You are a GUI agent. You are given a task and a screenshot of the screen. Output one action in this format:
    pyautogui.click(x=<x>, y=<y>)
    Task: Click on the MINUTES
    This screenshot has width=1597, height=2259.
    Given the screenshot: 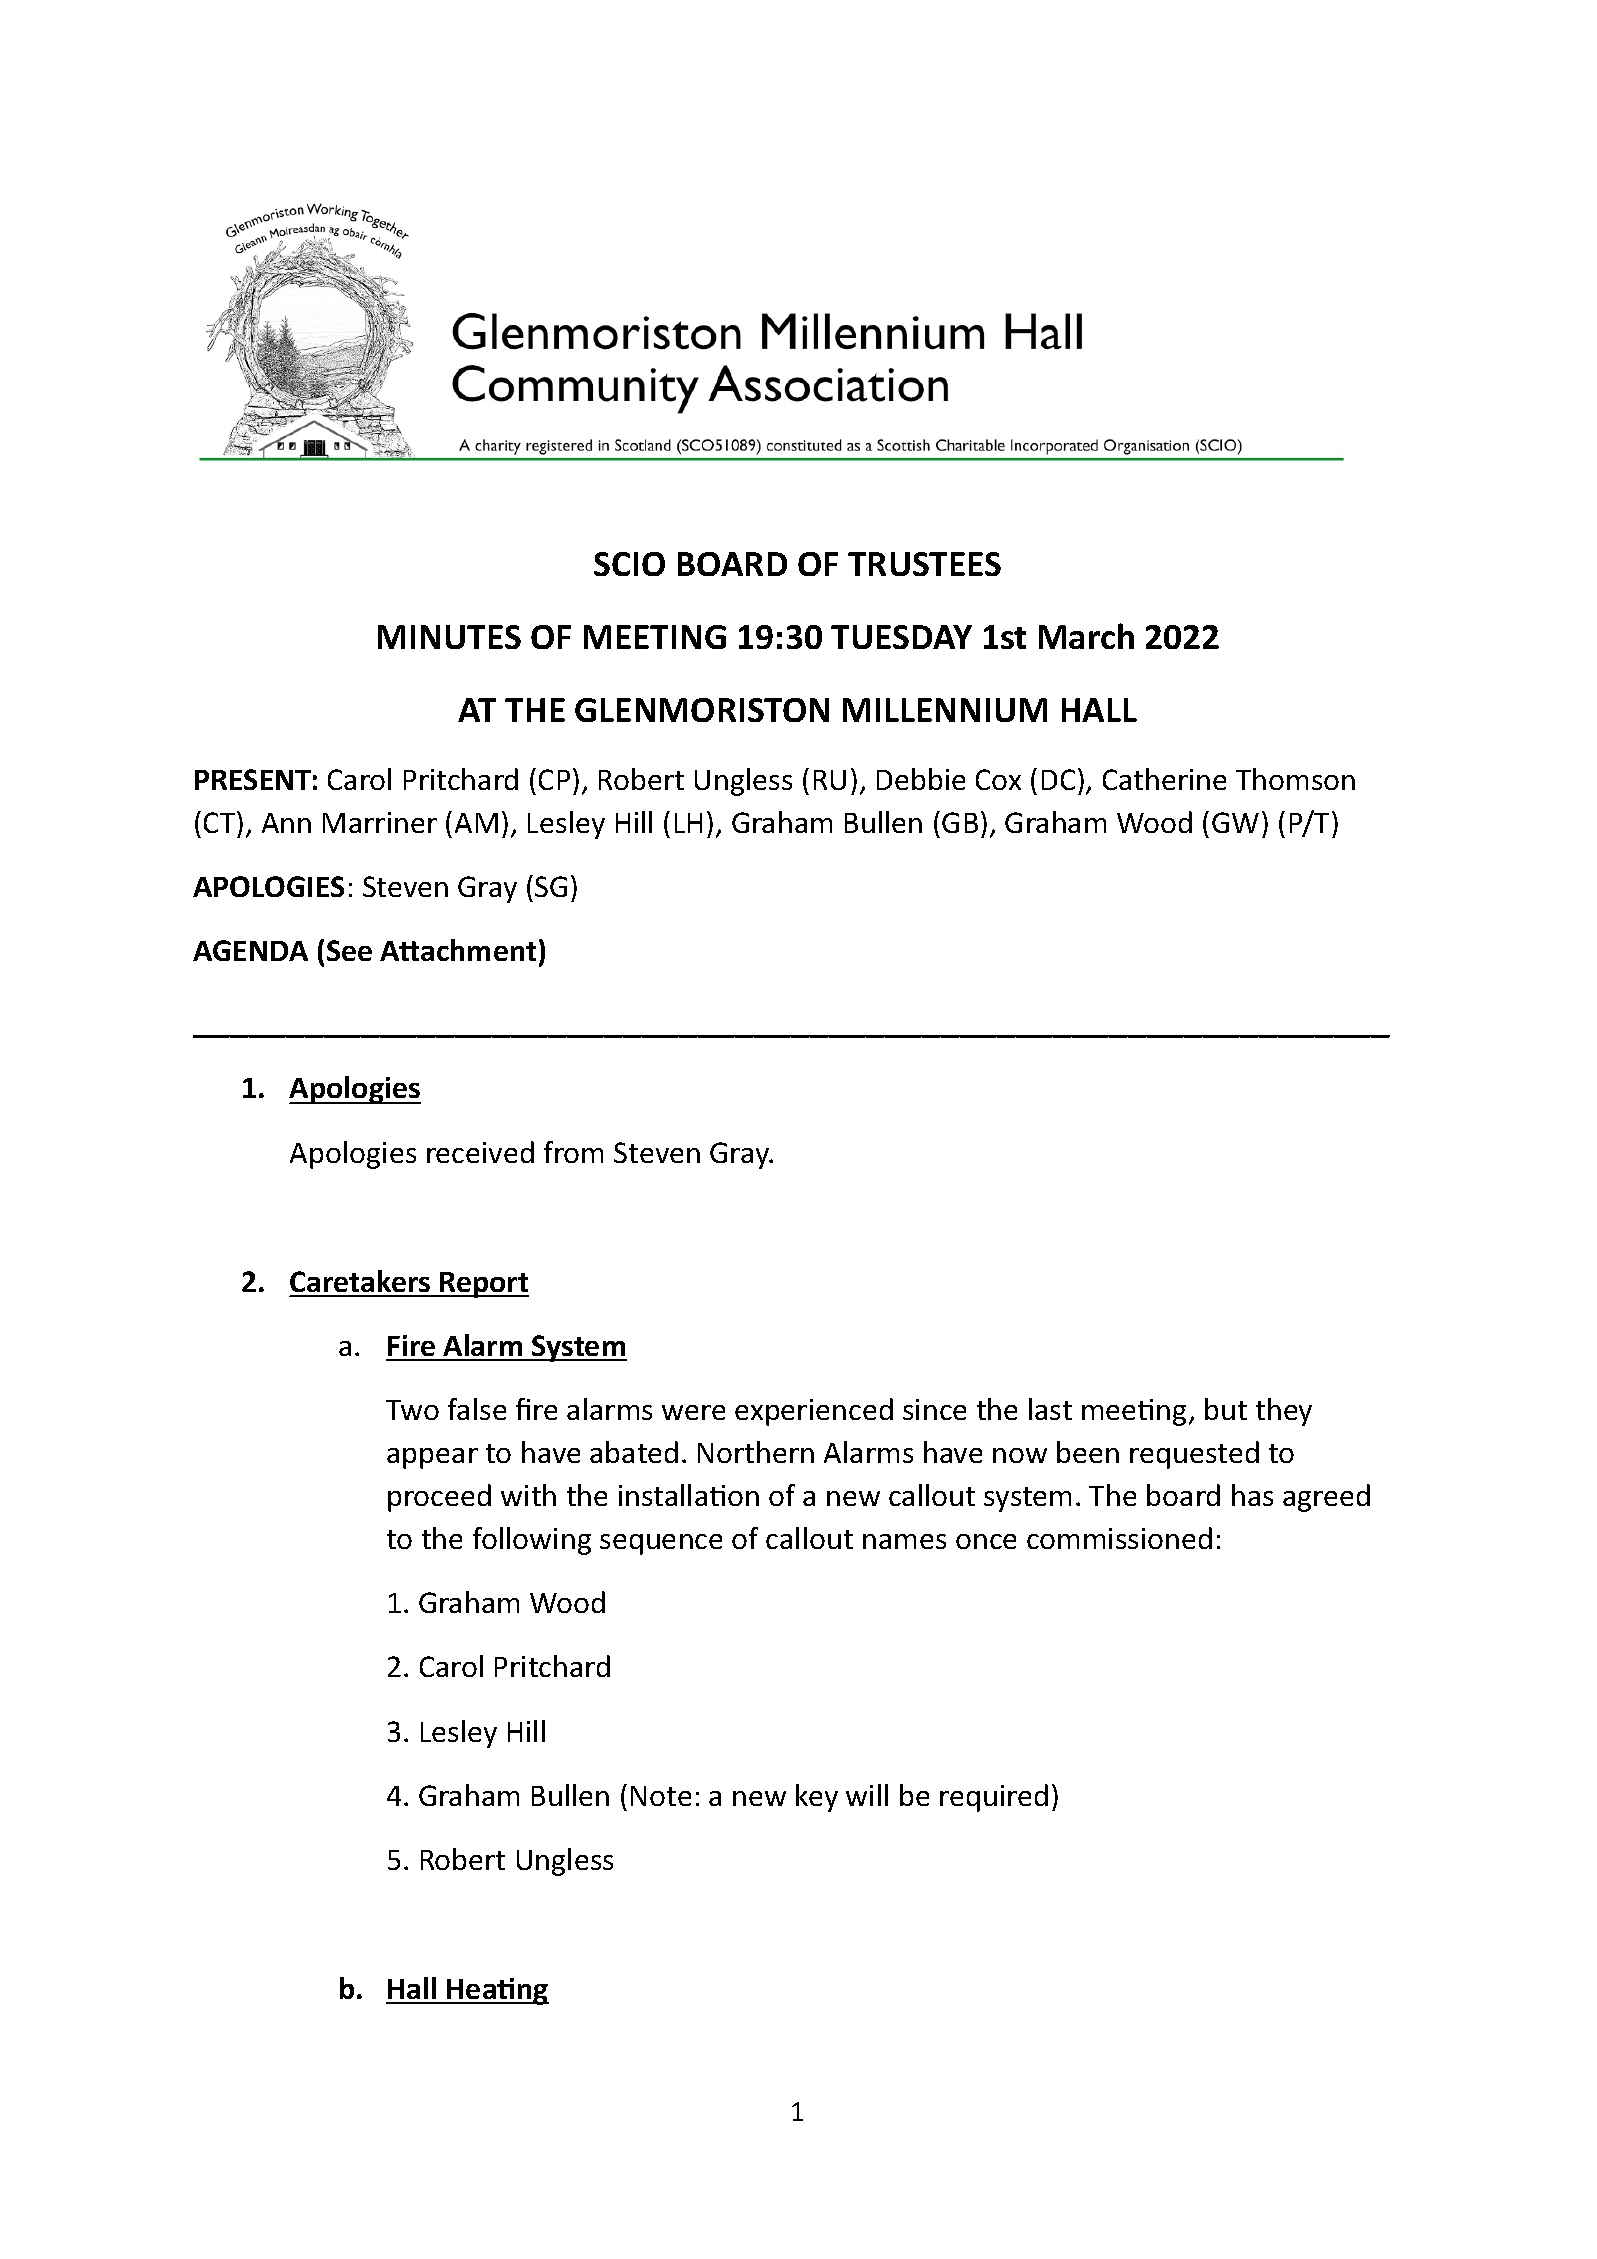 What is the action you would take?
    pyautogui.click(x=449, y=637)
